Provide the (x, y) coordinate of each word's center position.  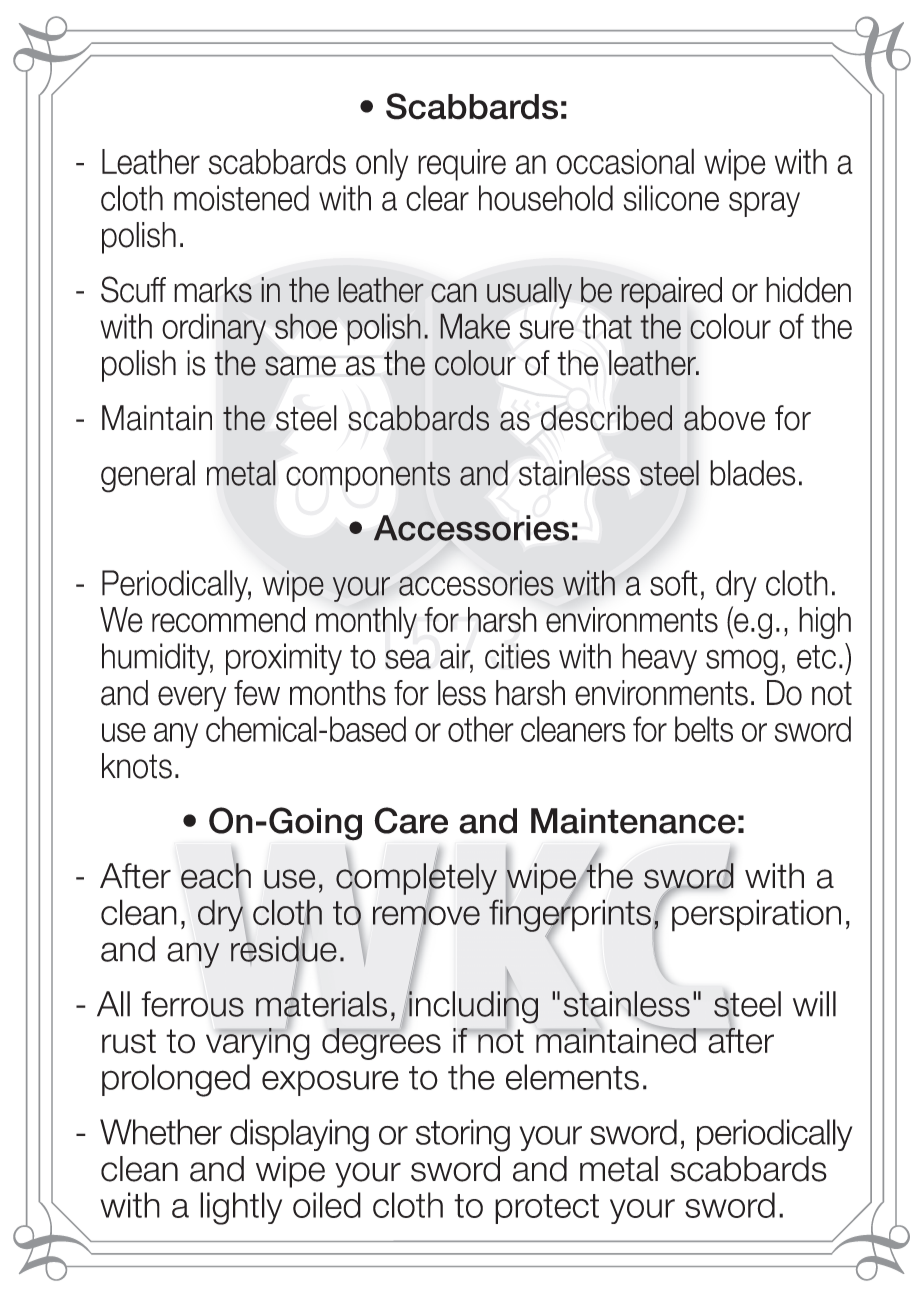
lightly (241, 1208)
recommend (228, 620)
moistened (241, 198)
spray (764, 204)
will (814, 1004)
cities (517, 656)
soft (674, 583)
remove (426, 916)
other (481, 729)
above (724, 418)
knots (137, 766)
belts (704, 729)
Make (475, 326)
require (462, 165)
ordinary (214, 329)
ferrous (192, 1004)
